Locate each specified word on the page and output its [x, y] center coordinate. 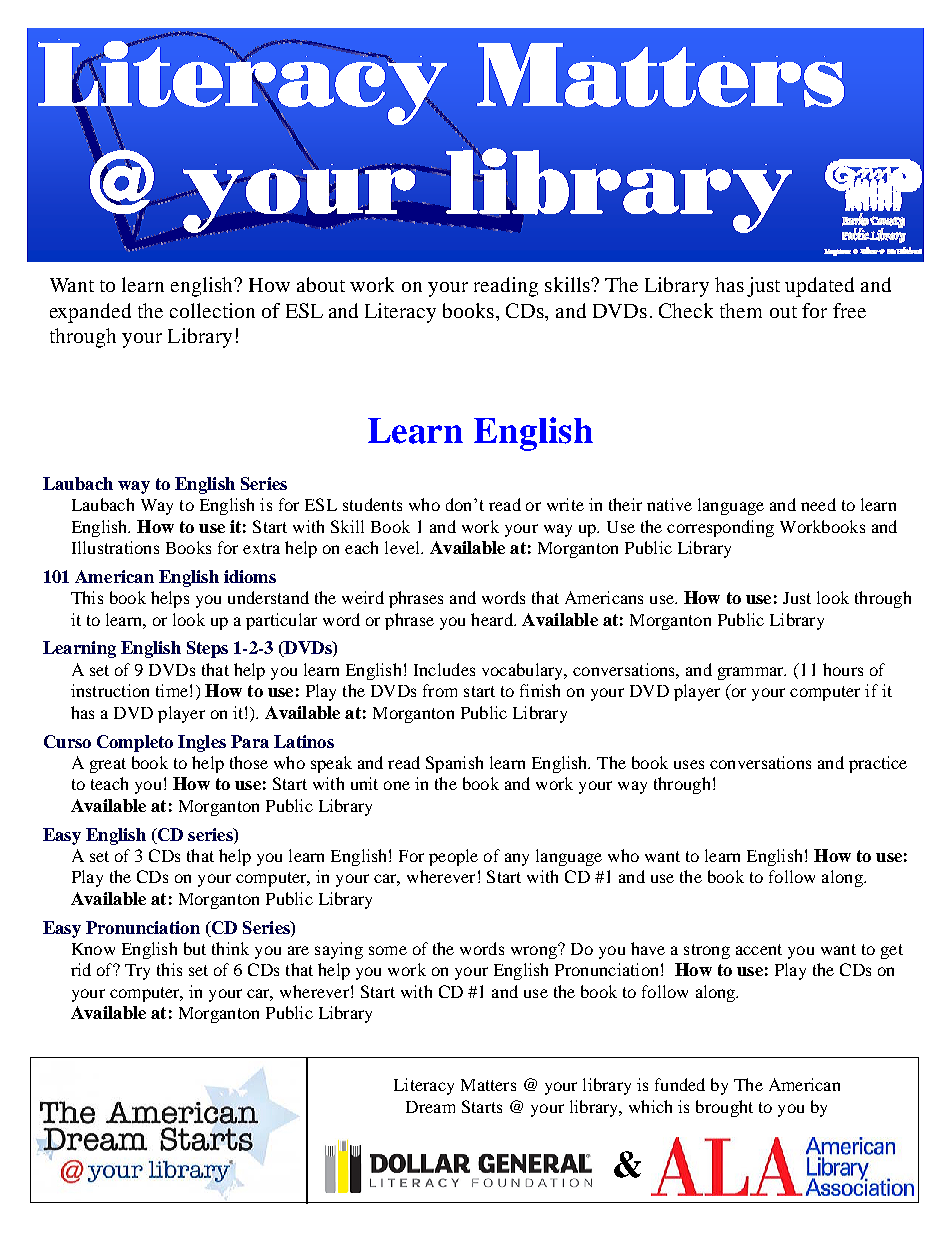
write [565, 504]
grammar [752, 673]
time [172, 690]
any [517, 859]
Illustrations [115, 547]
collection [212, 310]
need [818, 504]
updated [819, 287]
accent [759, 949]
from [440, 690]
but [195, 948]
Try [137, 972]
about [321, 284]
